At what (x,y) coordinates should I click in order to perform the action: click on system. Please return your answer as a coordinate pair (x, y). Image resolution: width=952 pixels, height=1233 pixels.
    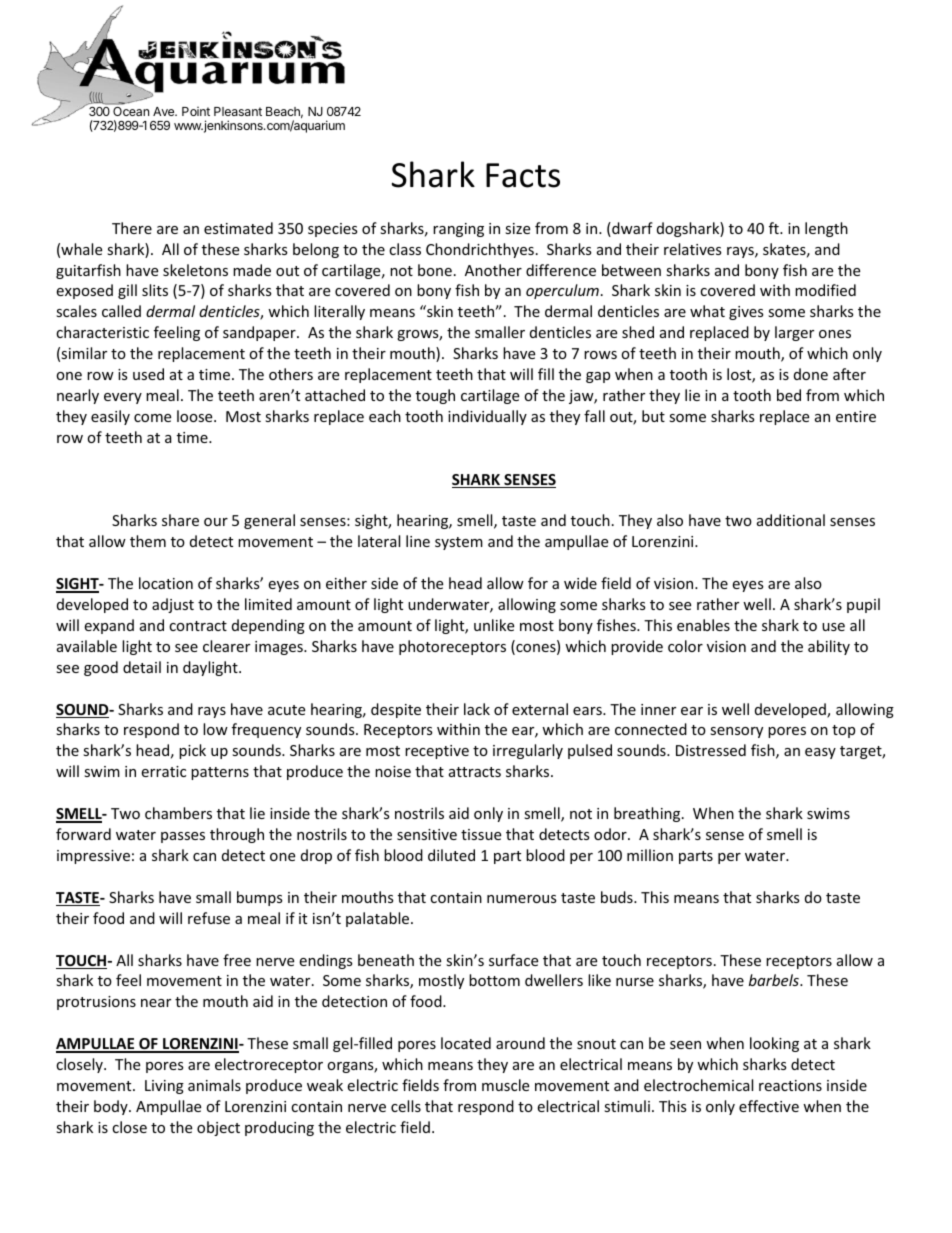
    Looking at the image, I should click on (459, 543).
